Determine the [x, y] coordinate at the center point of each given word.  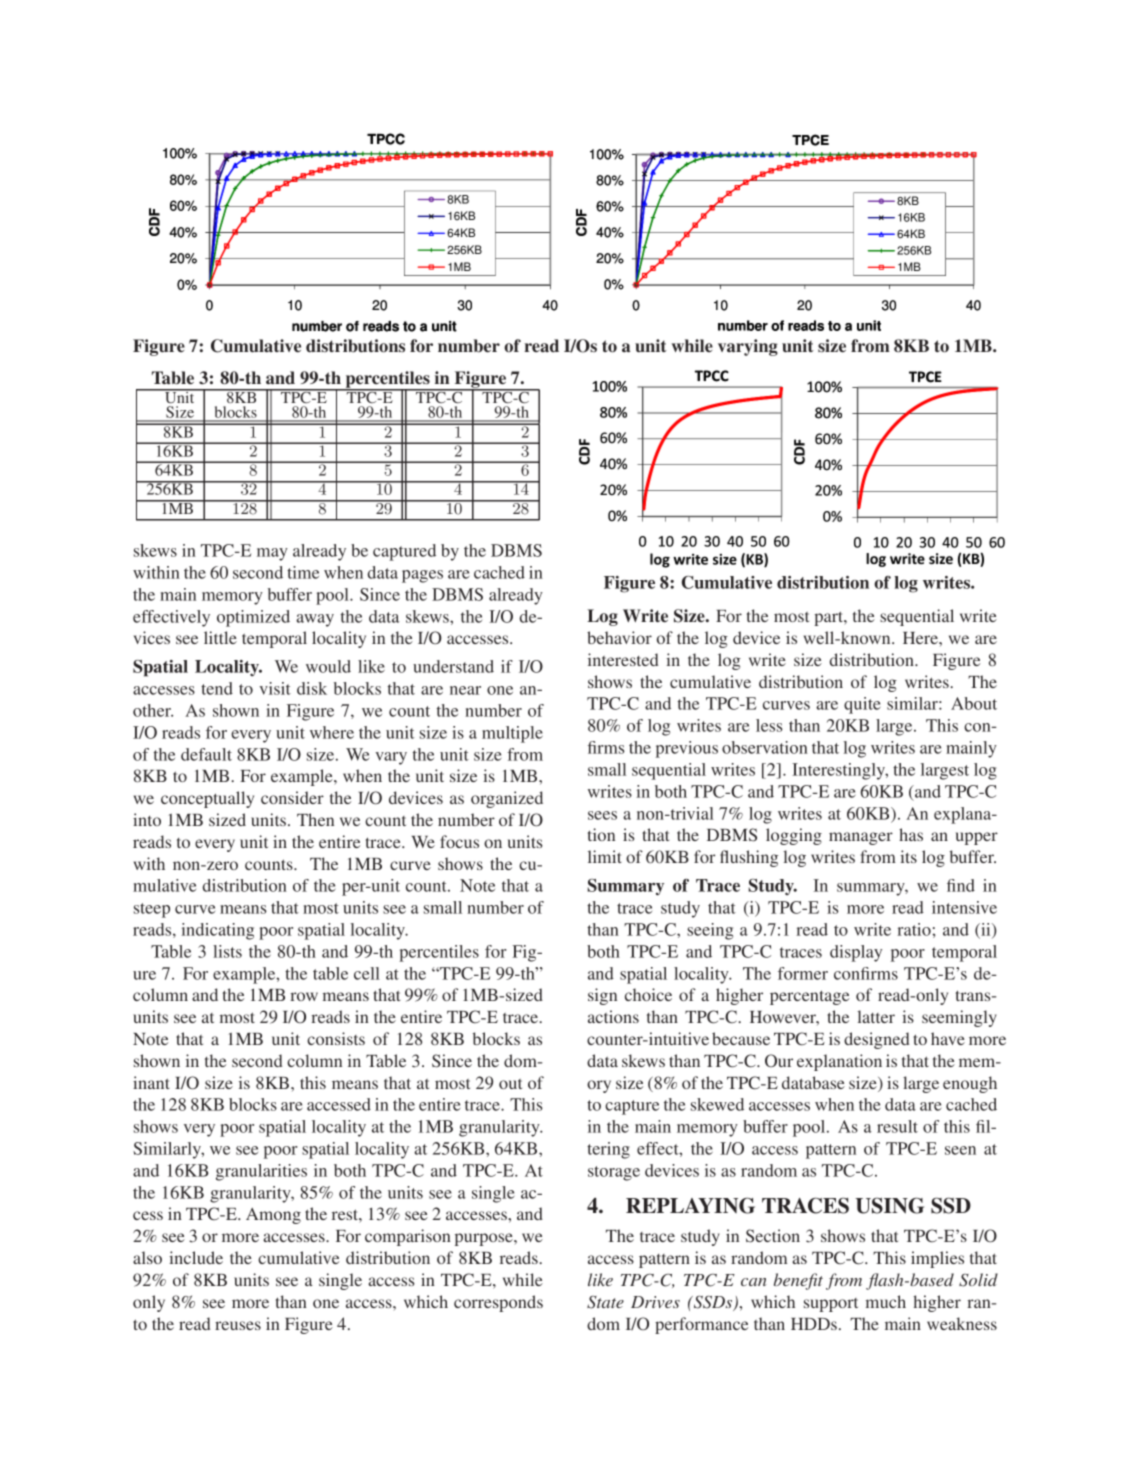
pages [422, 576]
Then [315, 819]
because [741, 1038]
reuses [238, 1325]
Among [273, 1216]
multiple [512, 734]
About [974, 703]
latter [876, 1016]
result [897, 1126]
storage [614, 1173]
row [304, 996]
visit [275, 688]
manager [861, 838]
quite [862, 705]
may [272, 554]
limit [605, 856]
